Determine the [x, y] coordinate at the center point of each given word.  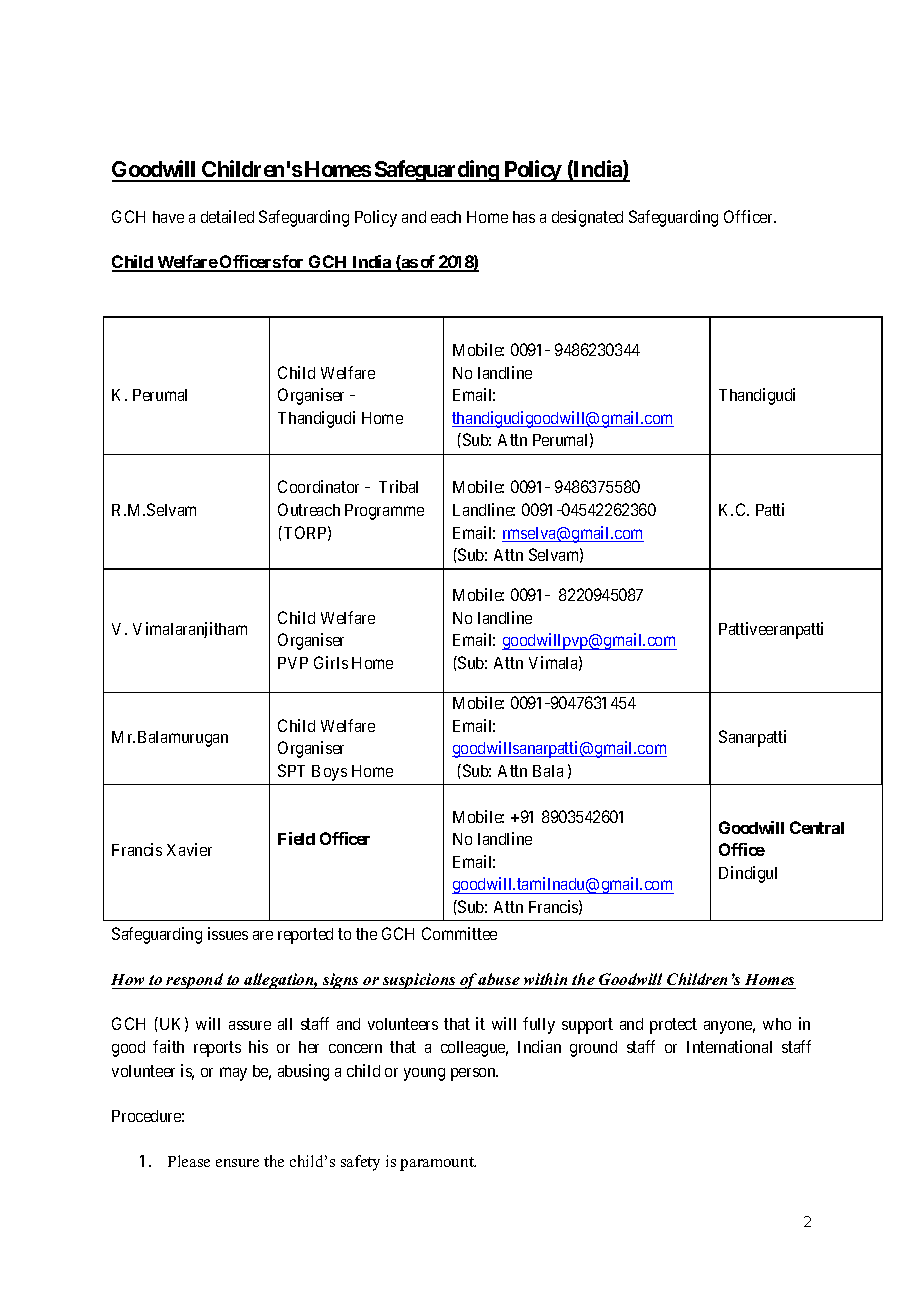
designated [587, 218]
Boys [329, 773]
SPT [291, 770]
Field [296, 838]
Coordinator [318, 486]
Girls [331, 662]
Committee [459, 933]
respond [195, 981]
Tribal [398, 486]
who [777, 1024]
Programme [384, 512]
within [545, 979]
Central [817, 827]
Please [189, 1161]
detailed [227, 216]
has [524, 217]
